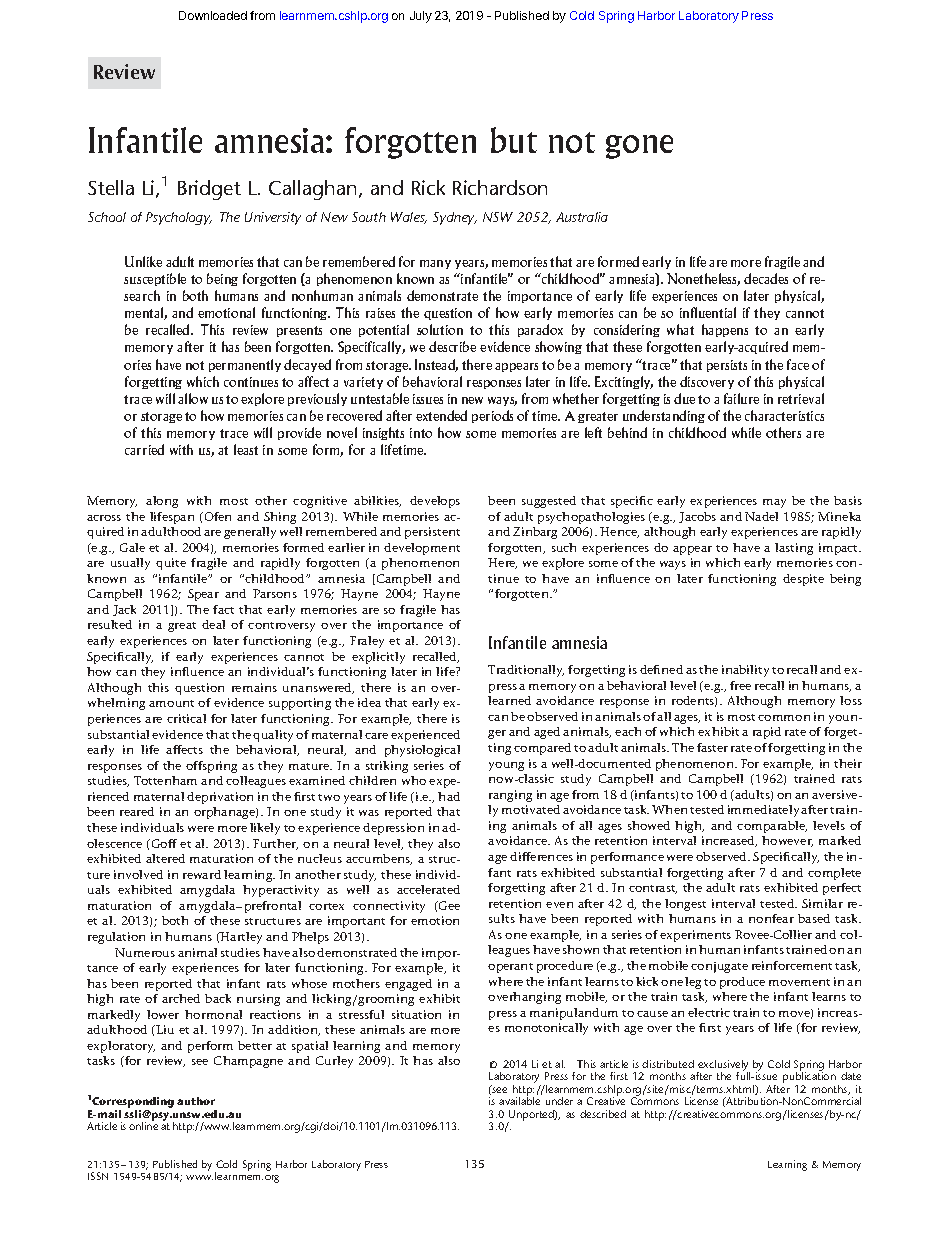 This screenshot has height=1233, width=952. What do you see at coordinates (803, 580) in the screenshot?
I see `despite` at bounding box center [803, 580].
